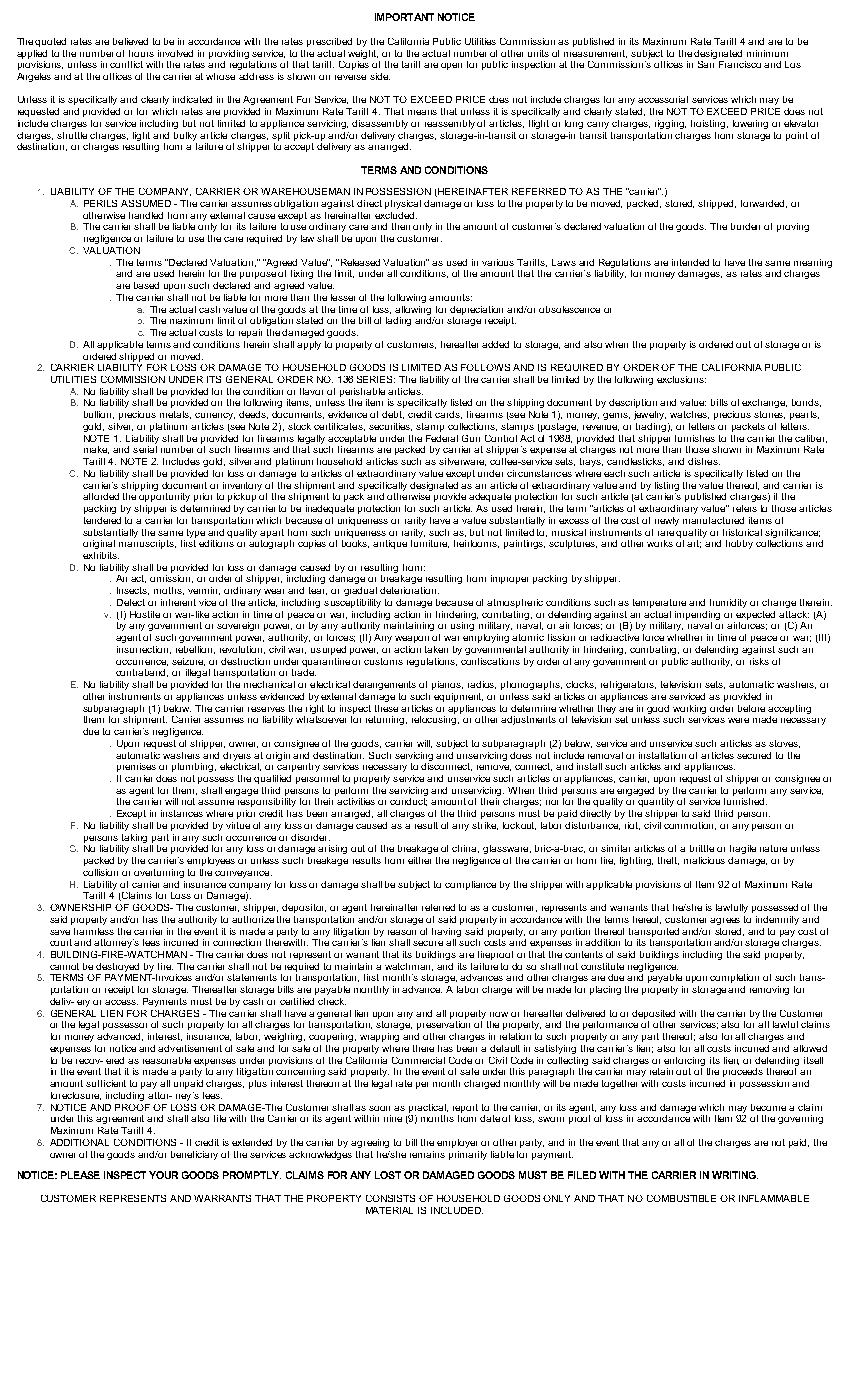 This page has height=1400, width=849. What do you see at coordinates (740, 64) in the page?
I see `Francisco` at bounding box center [740, 64].
